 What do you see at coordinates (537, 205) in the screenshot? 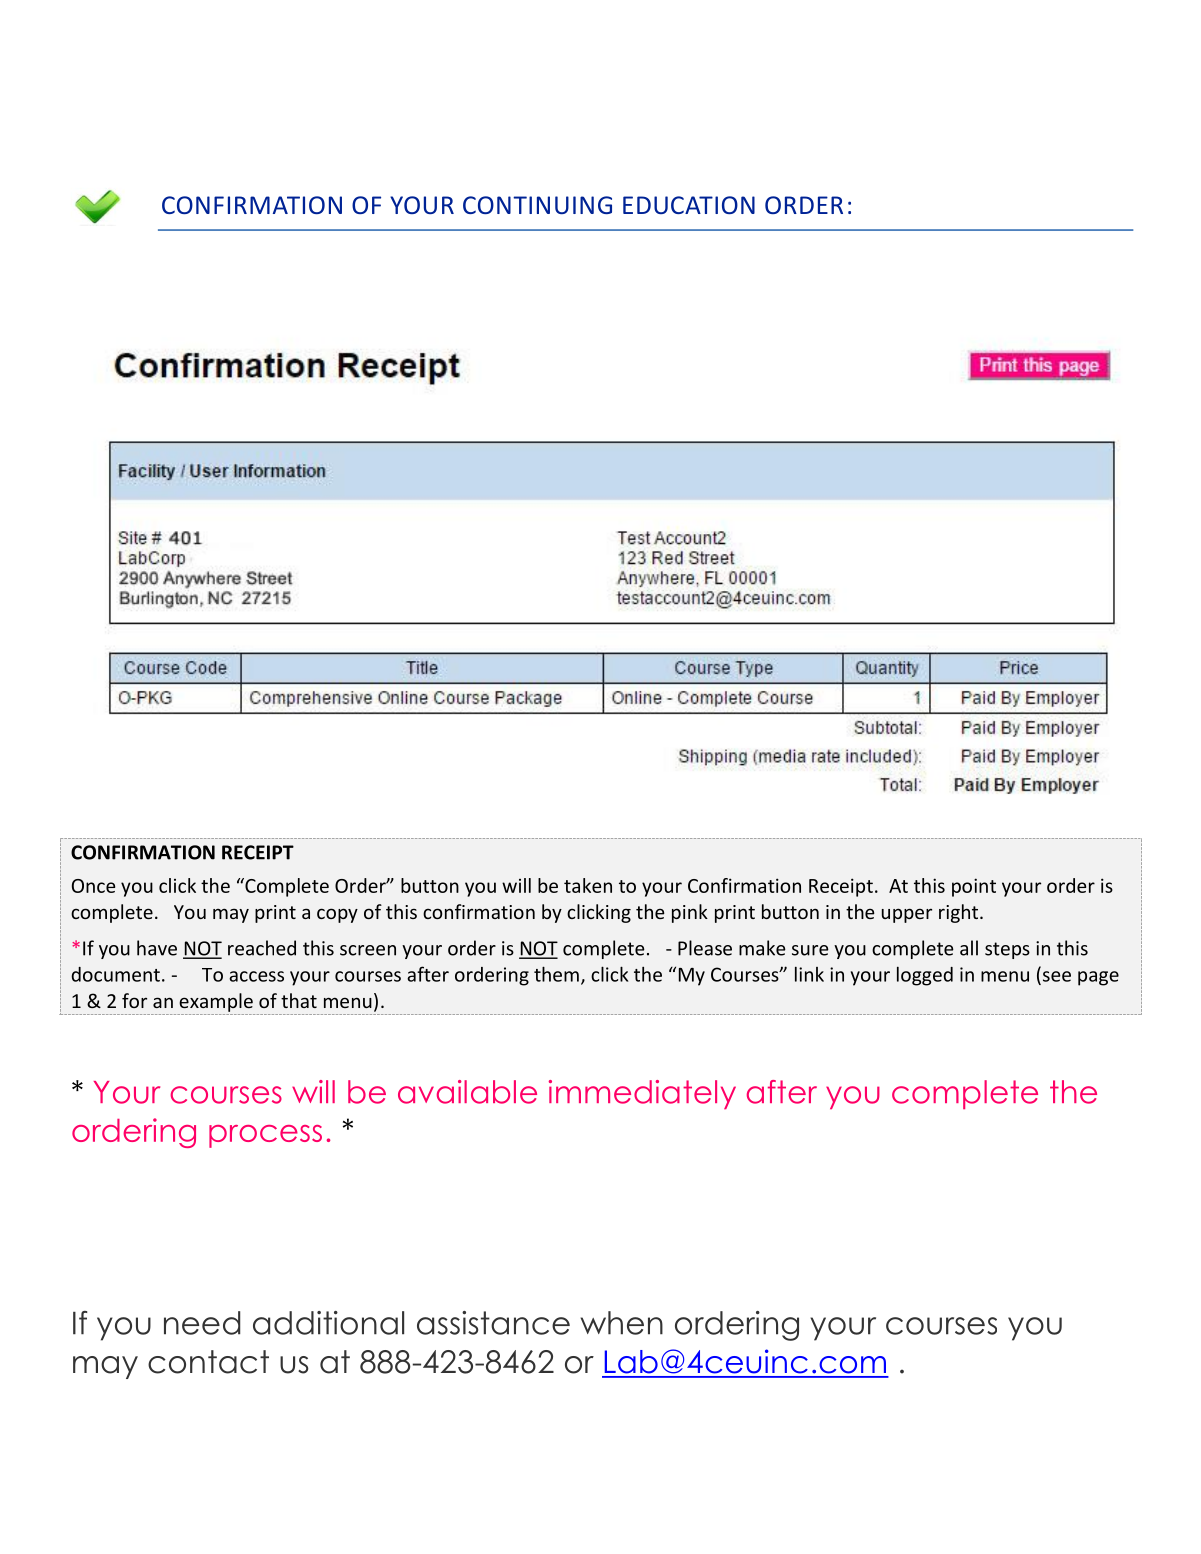
I see `CONTINUING` at bounding box center [537, 205].
